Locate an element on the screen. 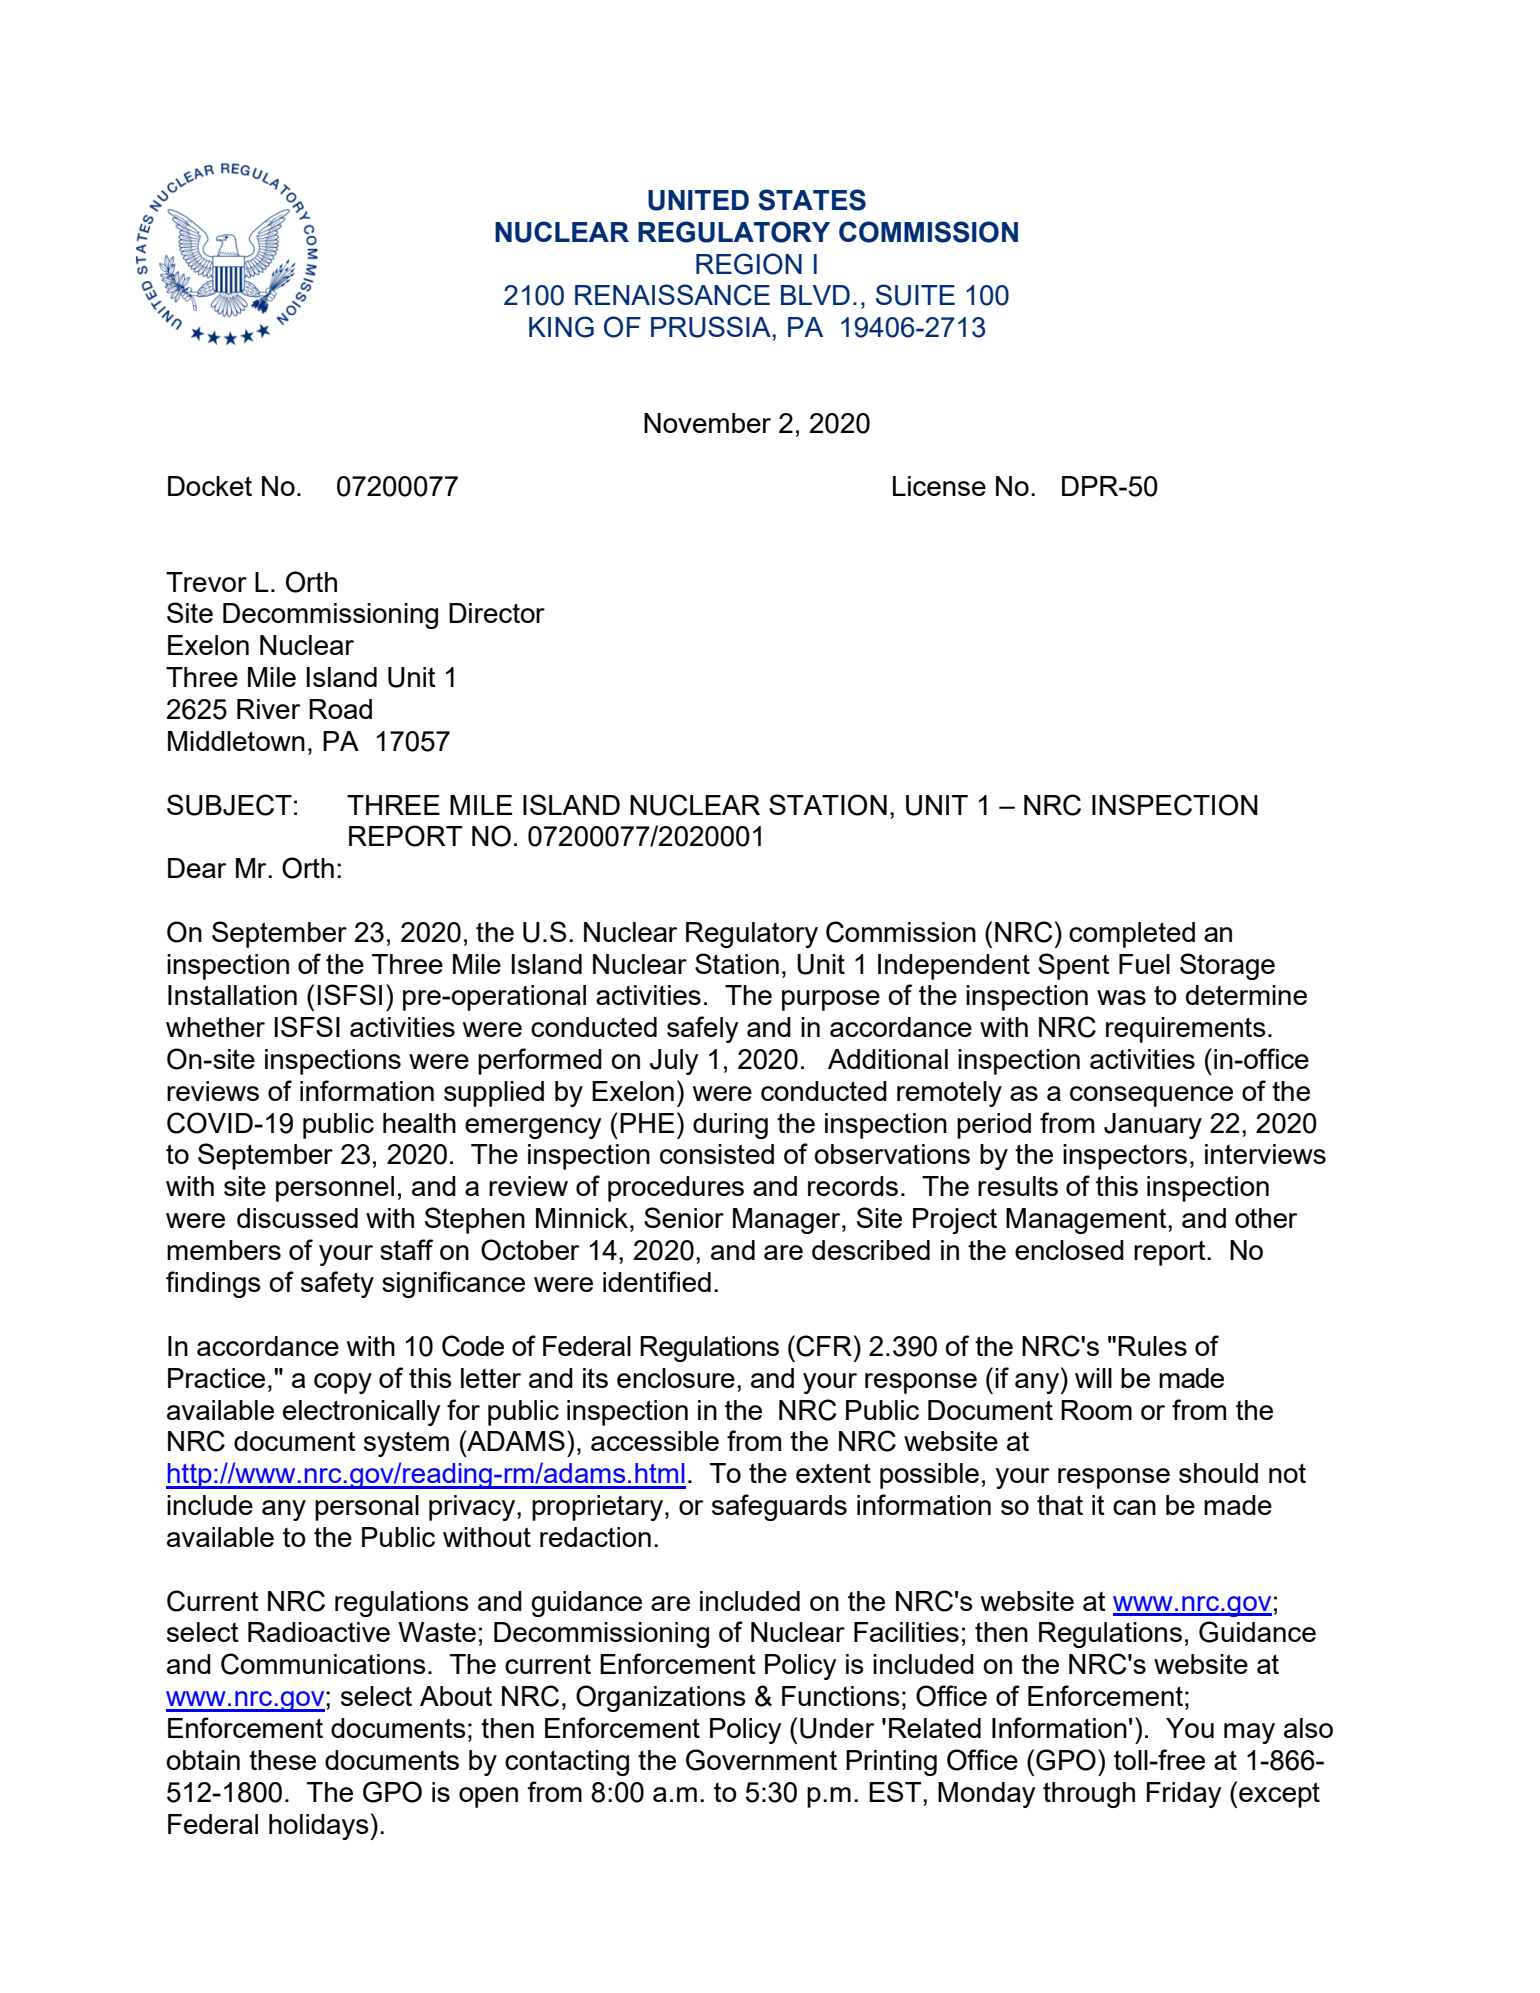  KING is located at coordinates (561, 327).
